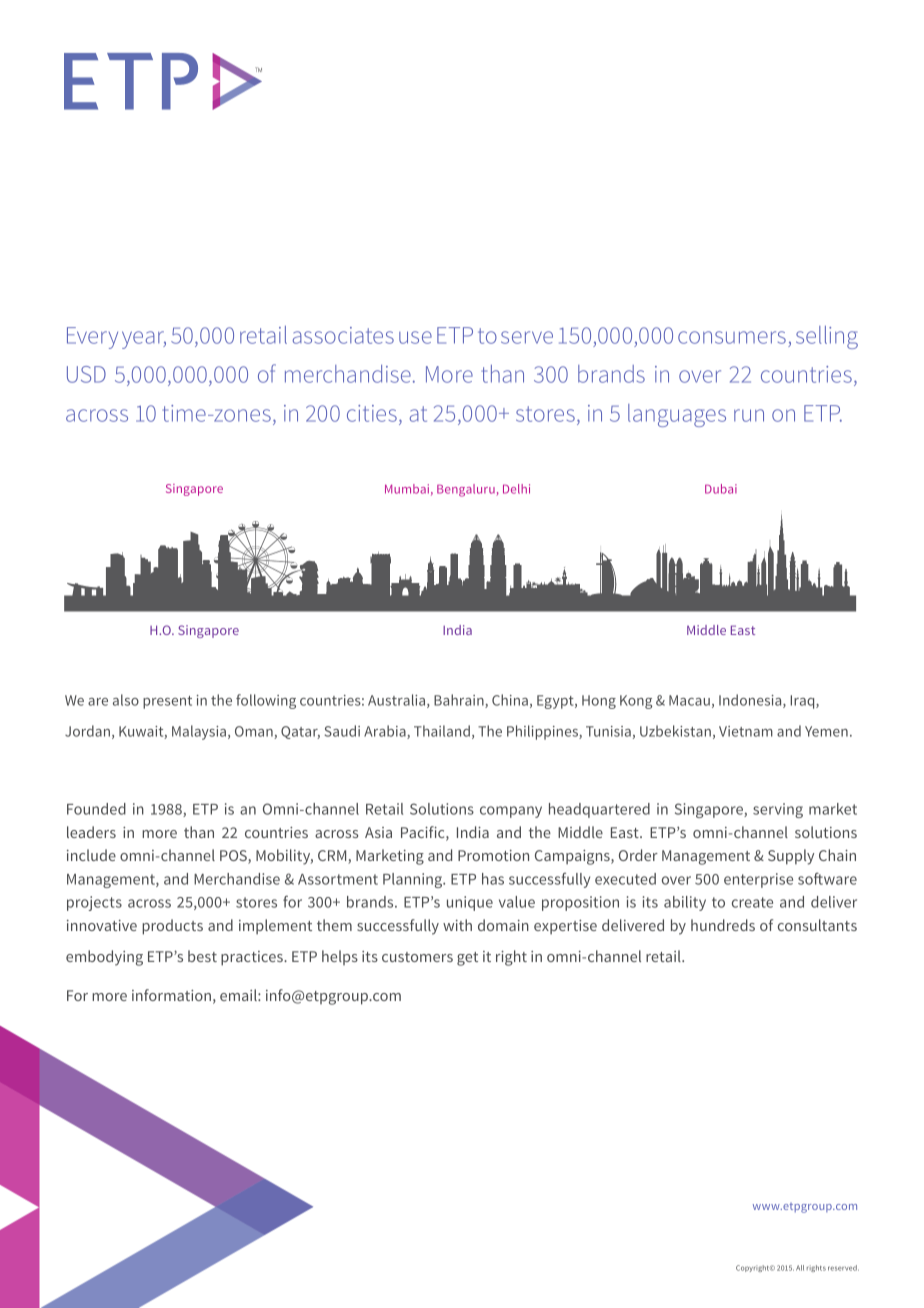  Describe the element at coordinates (202, 956) in the screenshot. I see `best` at that location.
